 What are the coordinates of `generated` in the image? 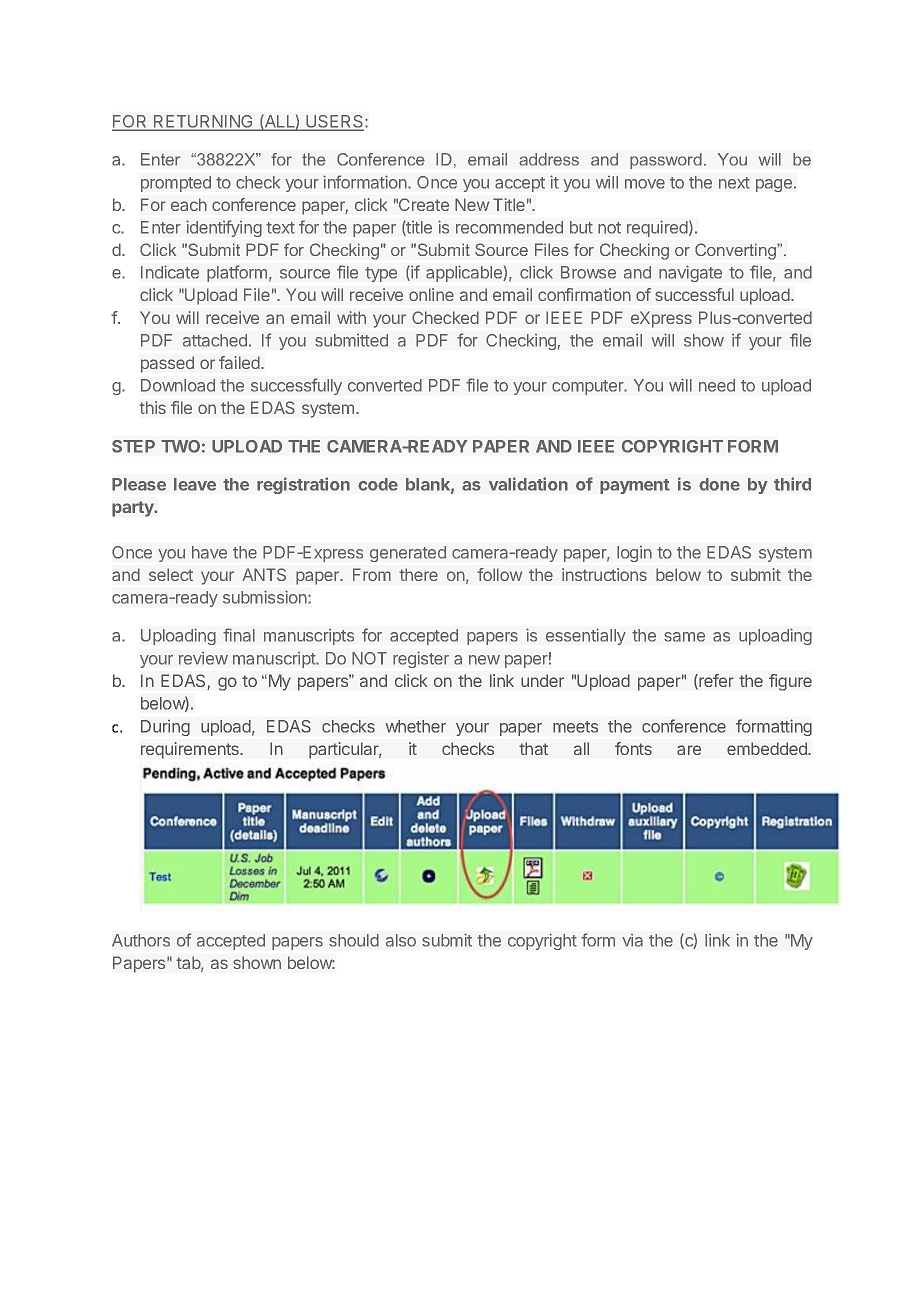 It's located at (408, 554).
